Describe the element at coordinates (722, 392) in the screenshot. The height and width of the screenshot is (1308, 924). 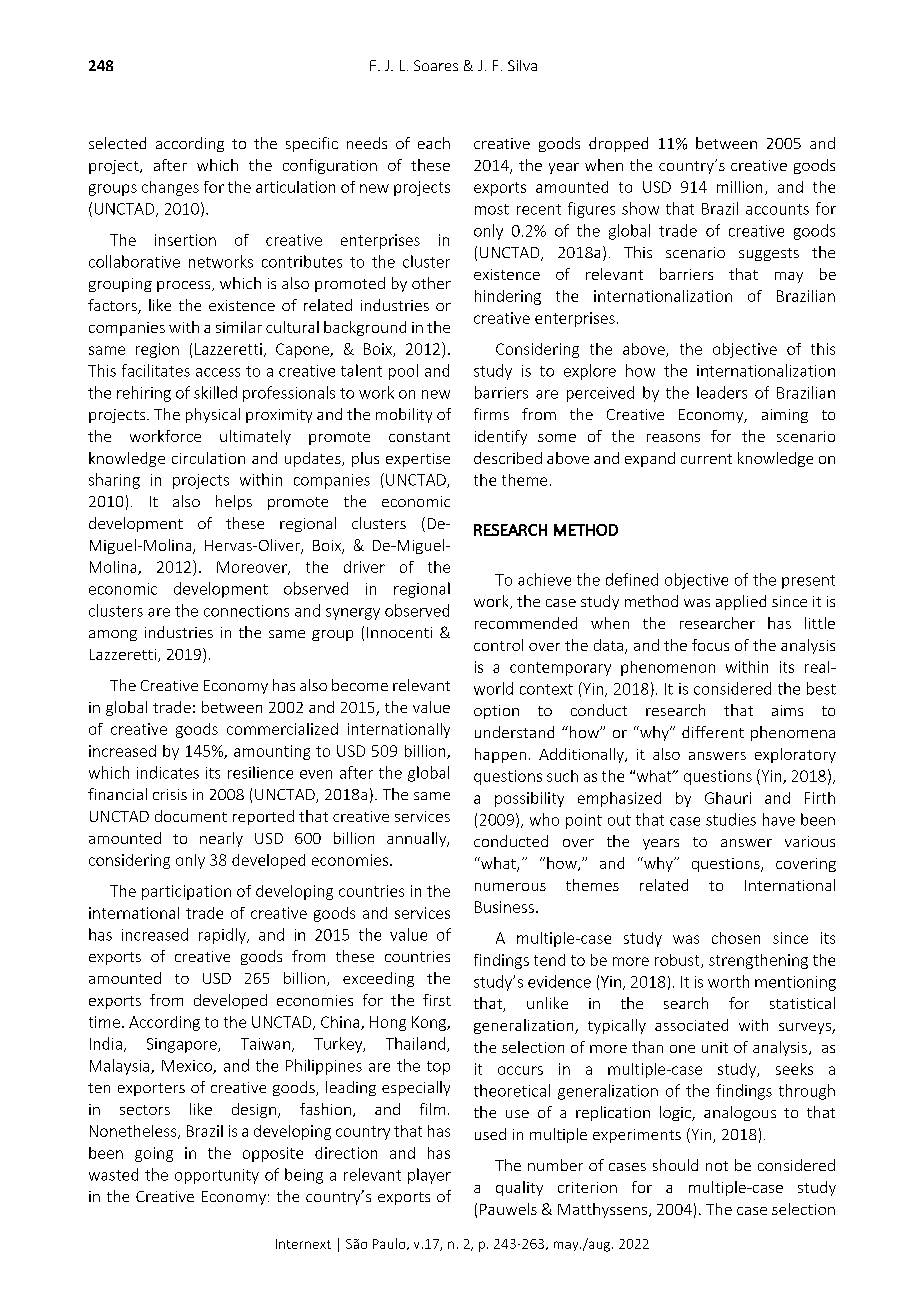
I see `leaders` at that location.
